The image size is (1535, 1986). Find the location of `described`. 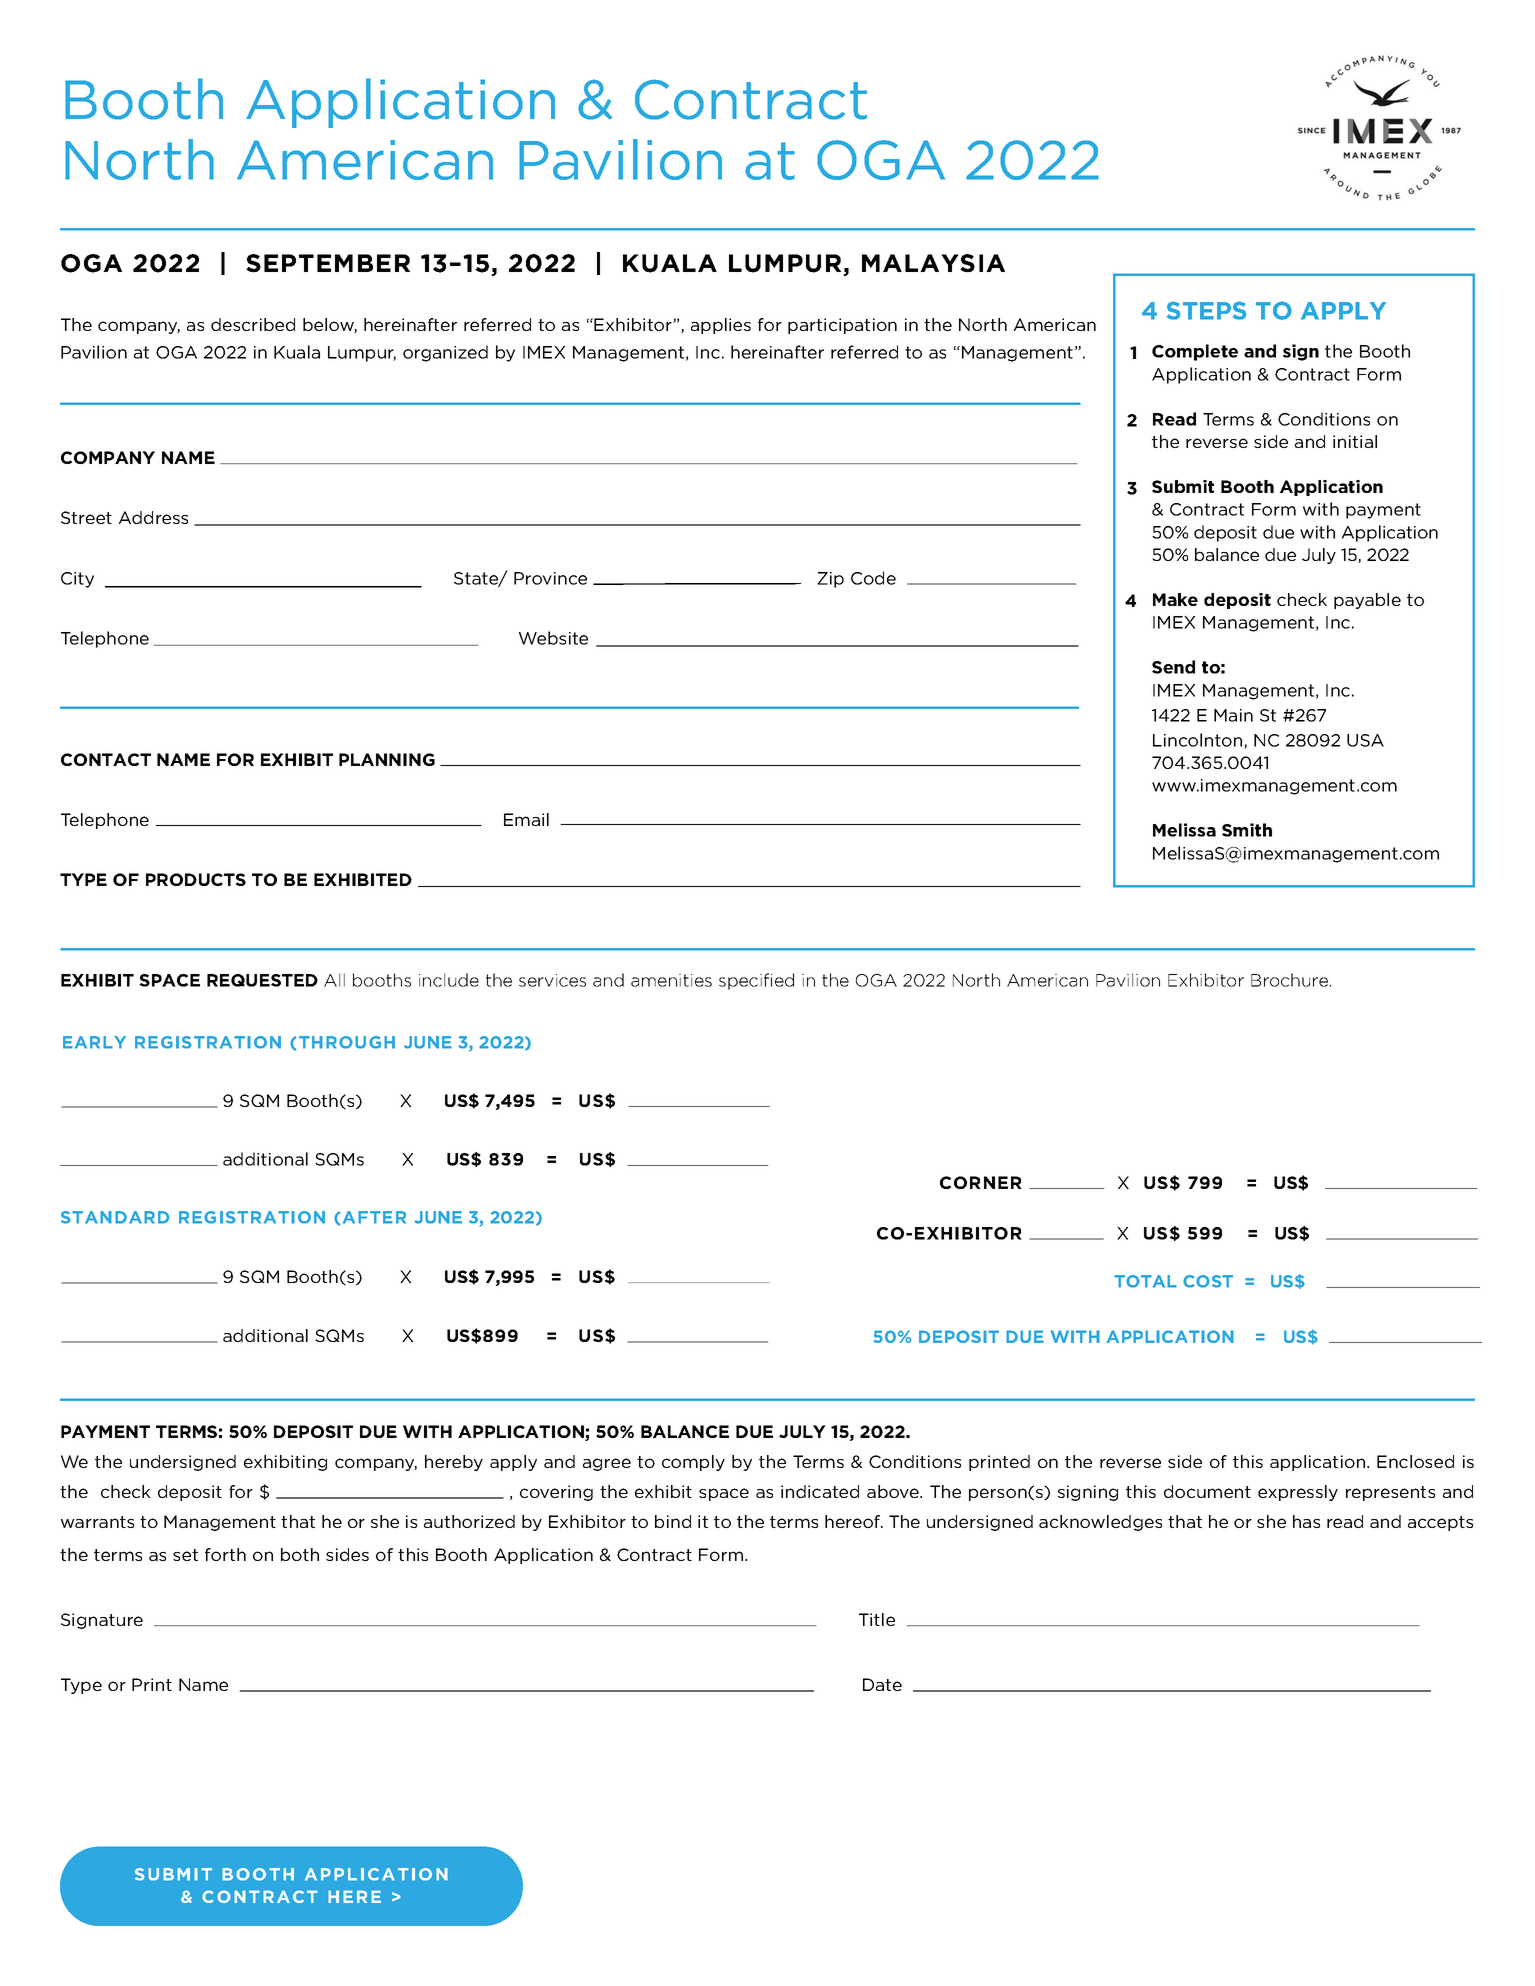

described is located at coordinates (253, 324).
